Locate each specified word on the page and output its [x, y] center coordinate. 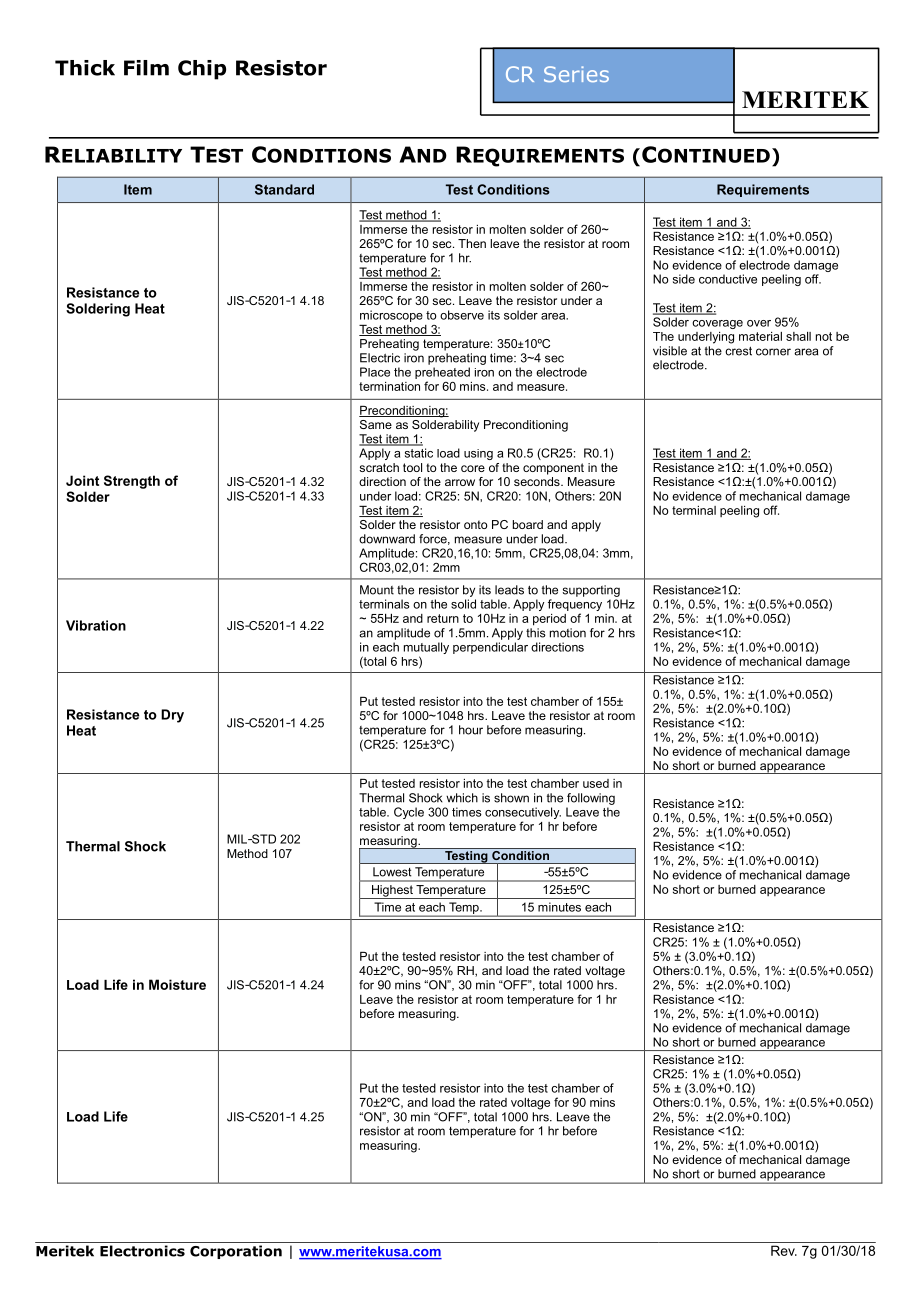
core [473, 468]
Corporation [236, 1252]
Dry [172, 716]
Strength [132, 482]
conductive [728, 279]
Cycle [409, 813]
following [591, 799]
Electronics [142, 1251]
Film [146, 68]
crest [738, 351]
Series [576, 74]
